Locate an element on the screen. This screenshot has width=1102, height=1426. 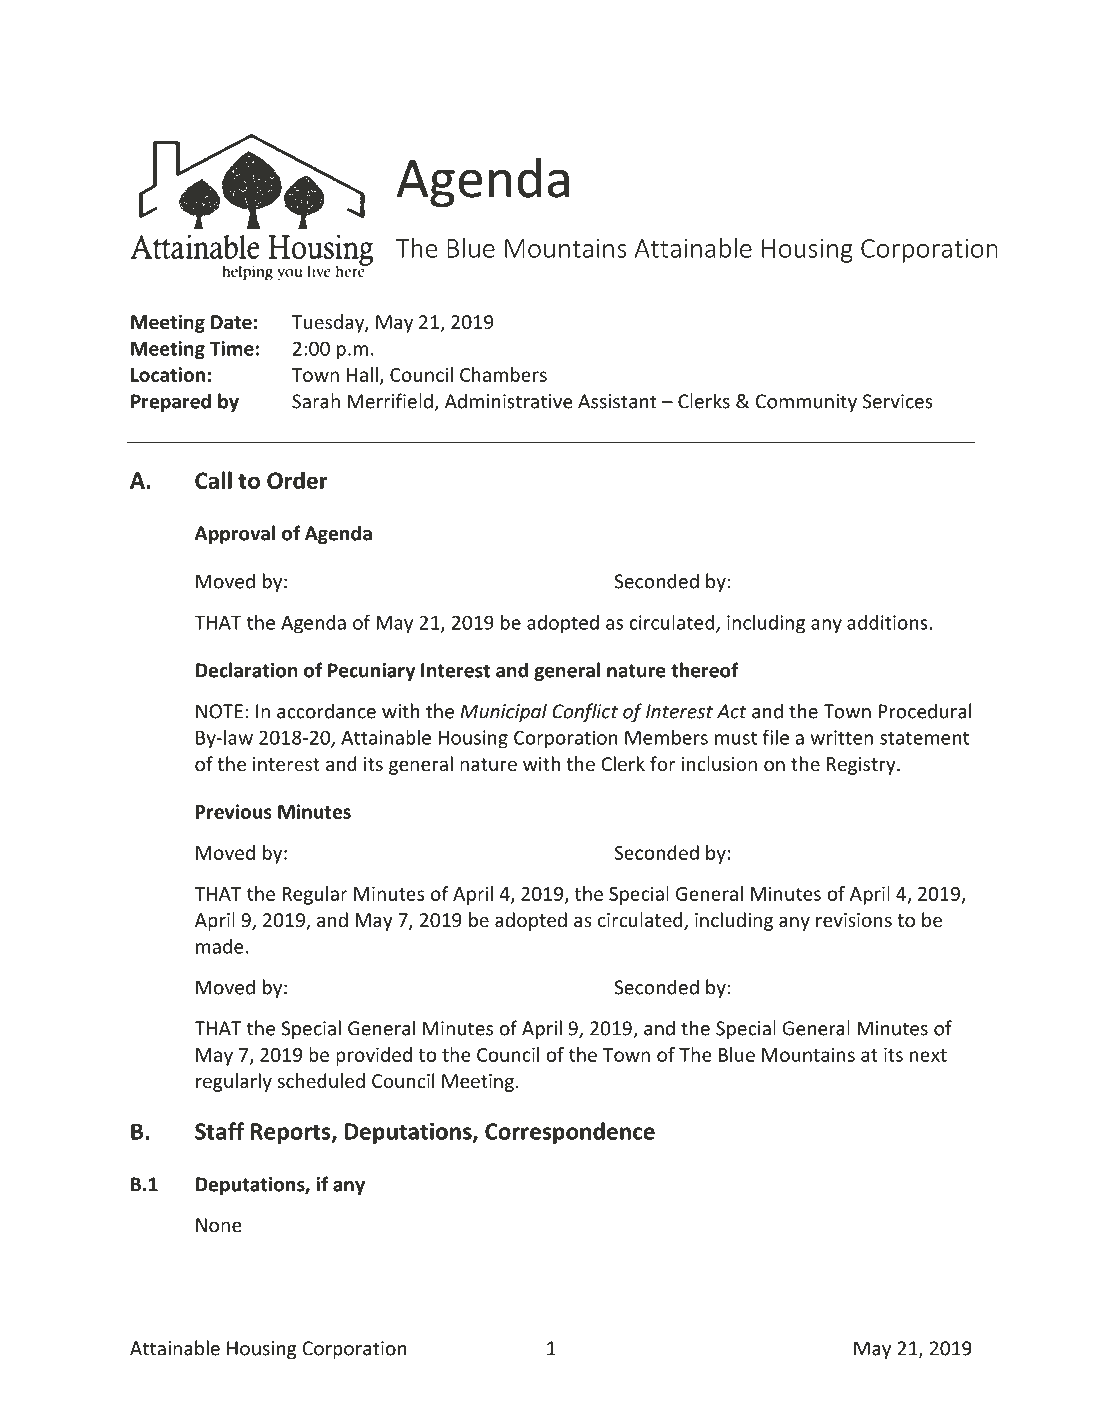
thereof is located at coordinates (705, 670).
